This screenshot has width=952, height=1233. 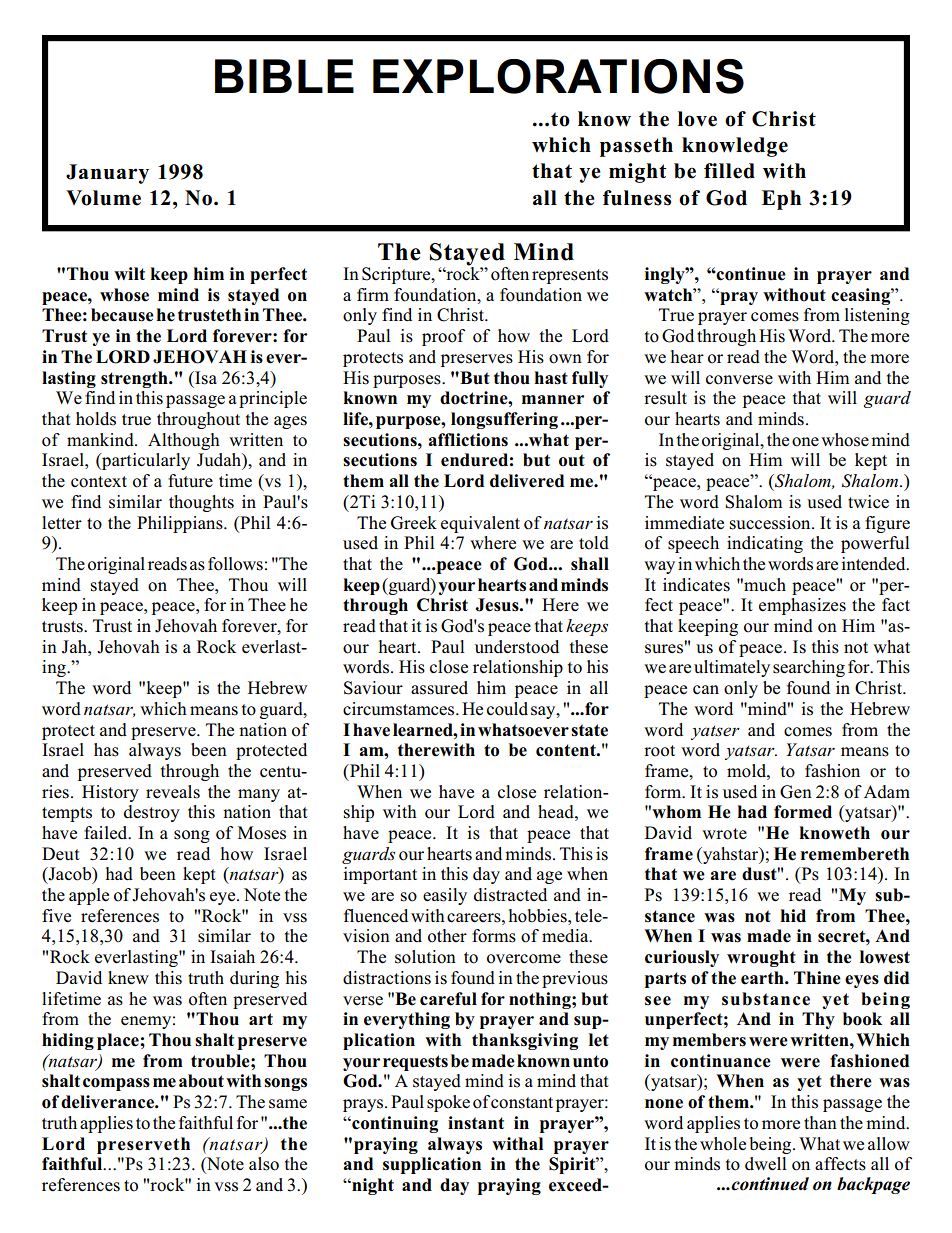 I want to click on emphasizes, so click(x=802, y=606).
